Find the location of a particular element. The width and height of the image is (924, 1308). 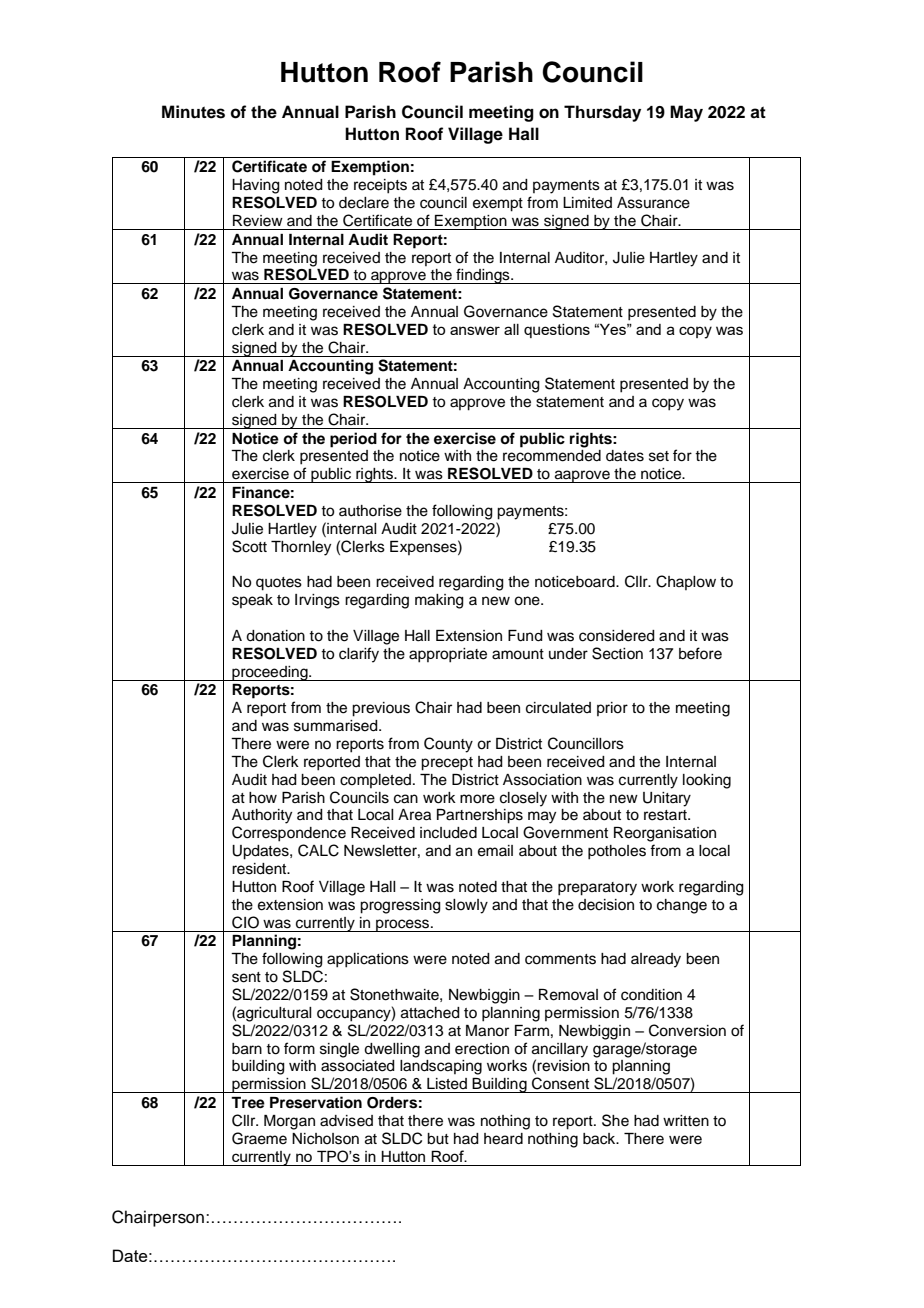

change is located at coordinates (682, 906).
